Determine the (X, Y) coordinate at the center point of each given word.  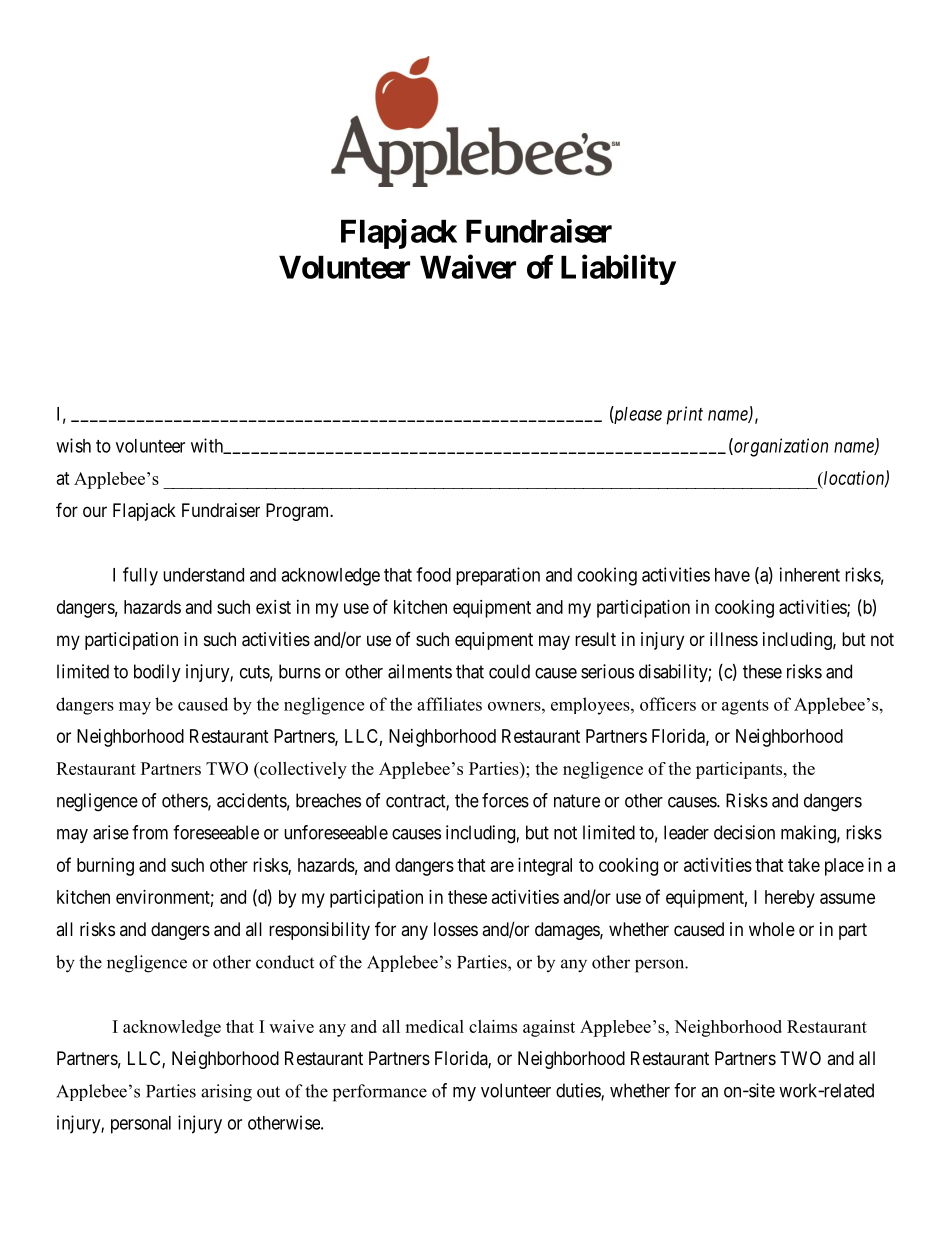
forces (505, 800)
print (685, 415)
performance (380, 1093)
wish (73, 445)
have (732, 575)
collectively (302, 770)
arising (226, 1093)
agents (745, 707)
